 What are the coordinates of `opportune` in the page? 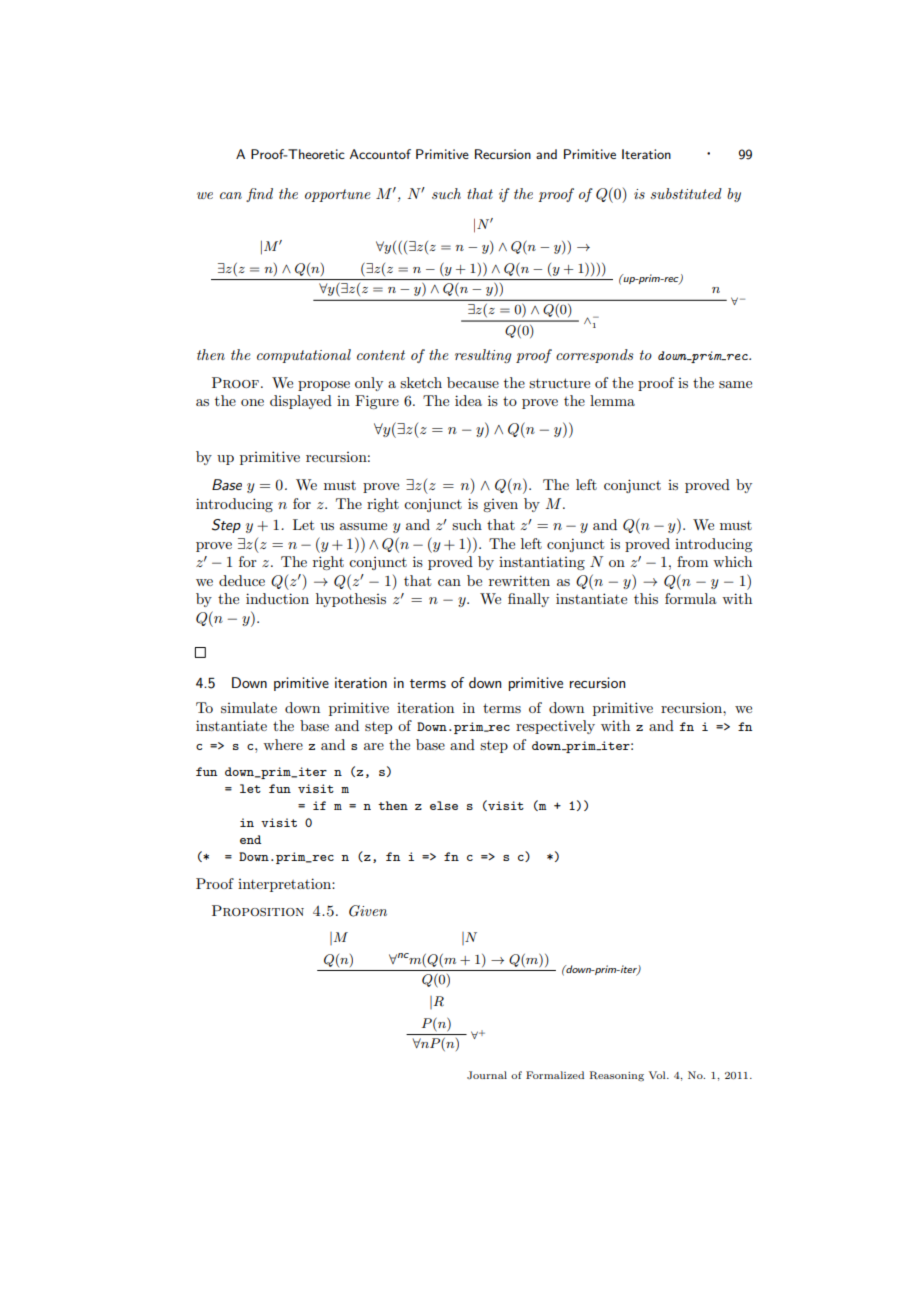 It's located at (338, 195).
